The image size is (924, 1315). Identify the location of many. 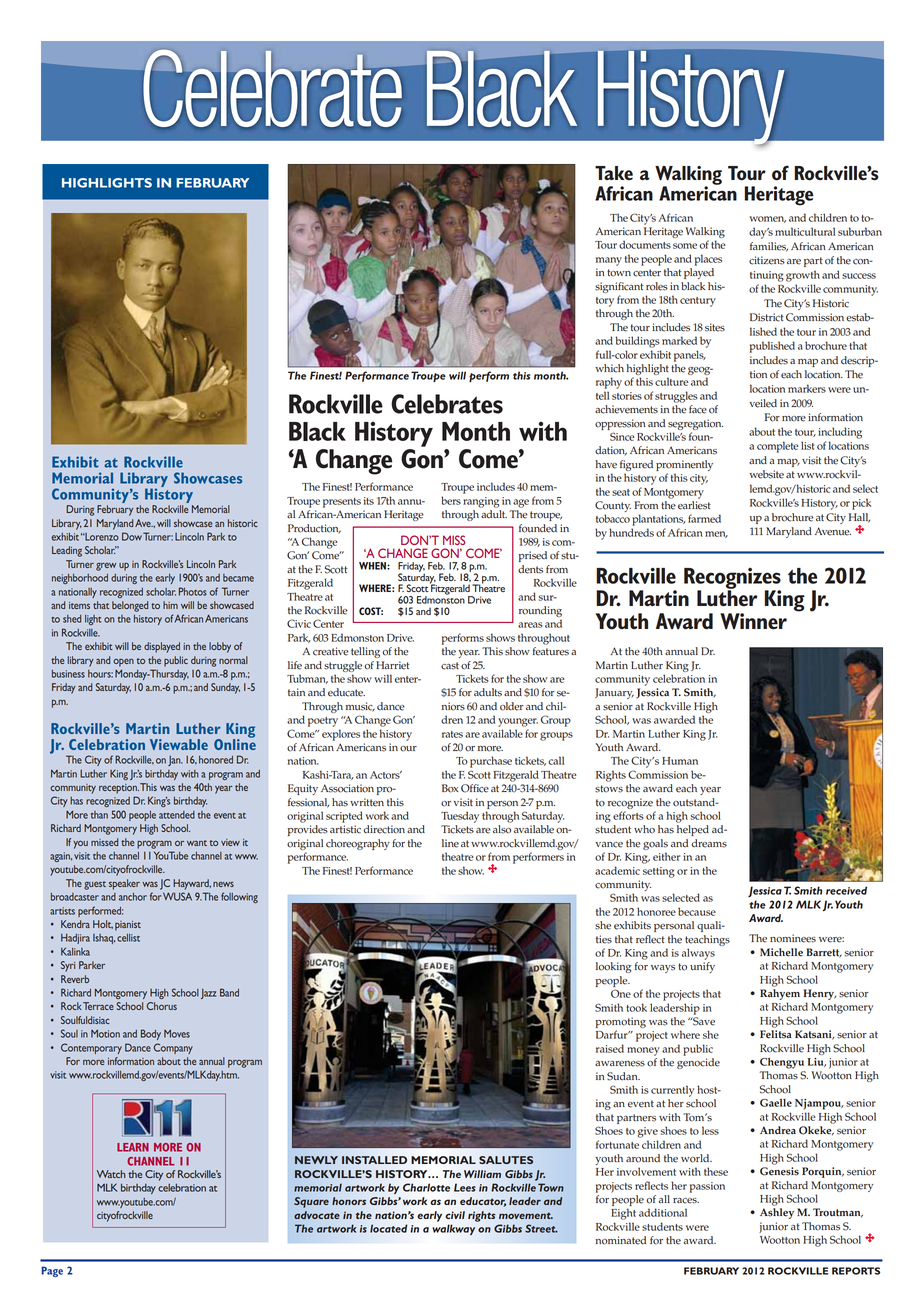
(609, 261).
